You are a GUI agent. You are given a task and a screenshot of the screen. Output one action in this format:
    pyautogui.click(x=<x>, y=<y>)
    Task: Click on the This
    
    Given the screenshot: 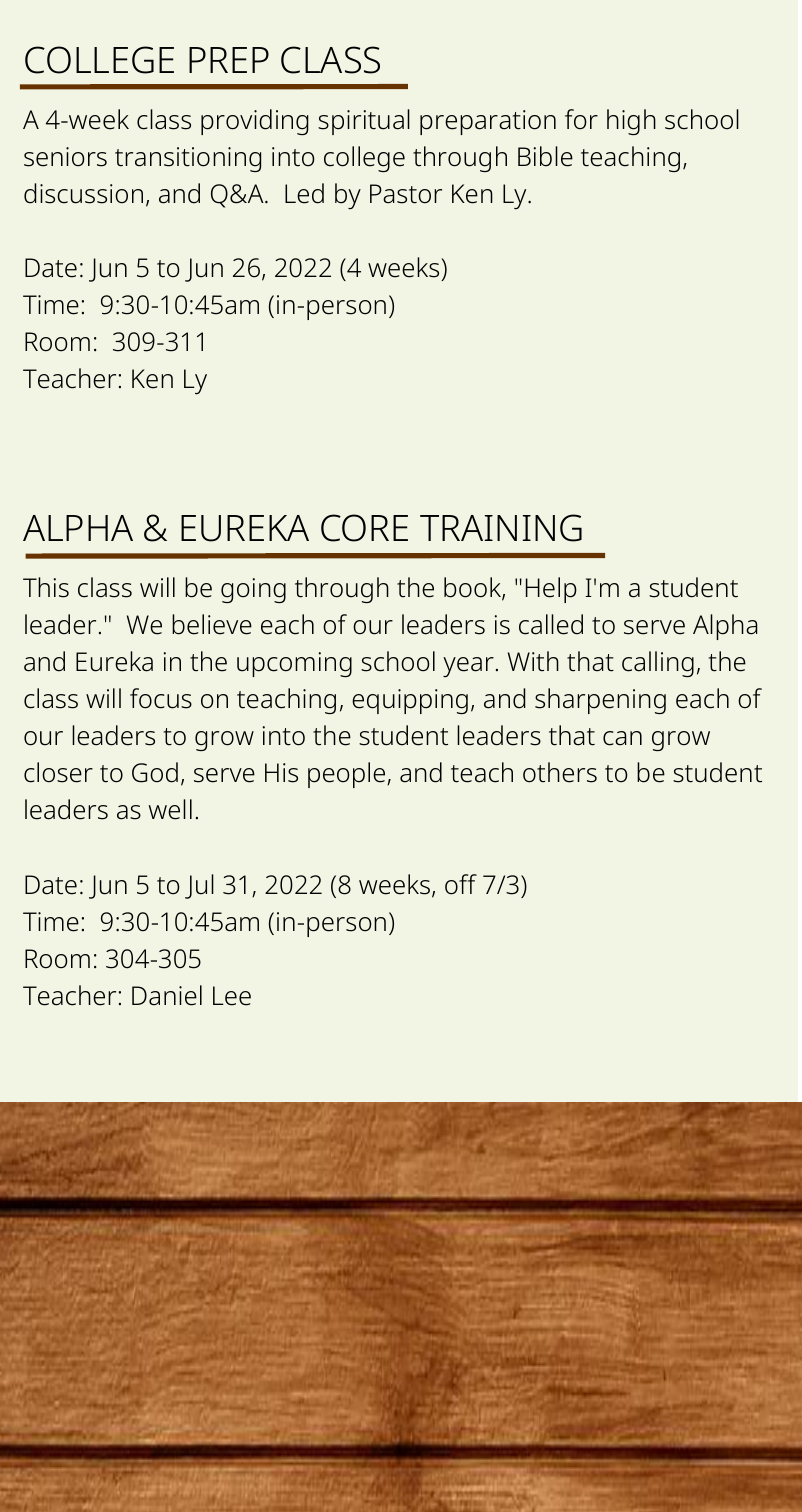 What is the action you would take?
    pyautogui.click(x=46, y=587)
